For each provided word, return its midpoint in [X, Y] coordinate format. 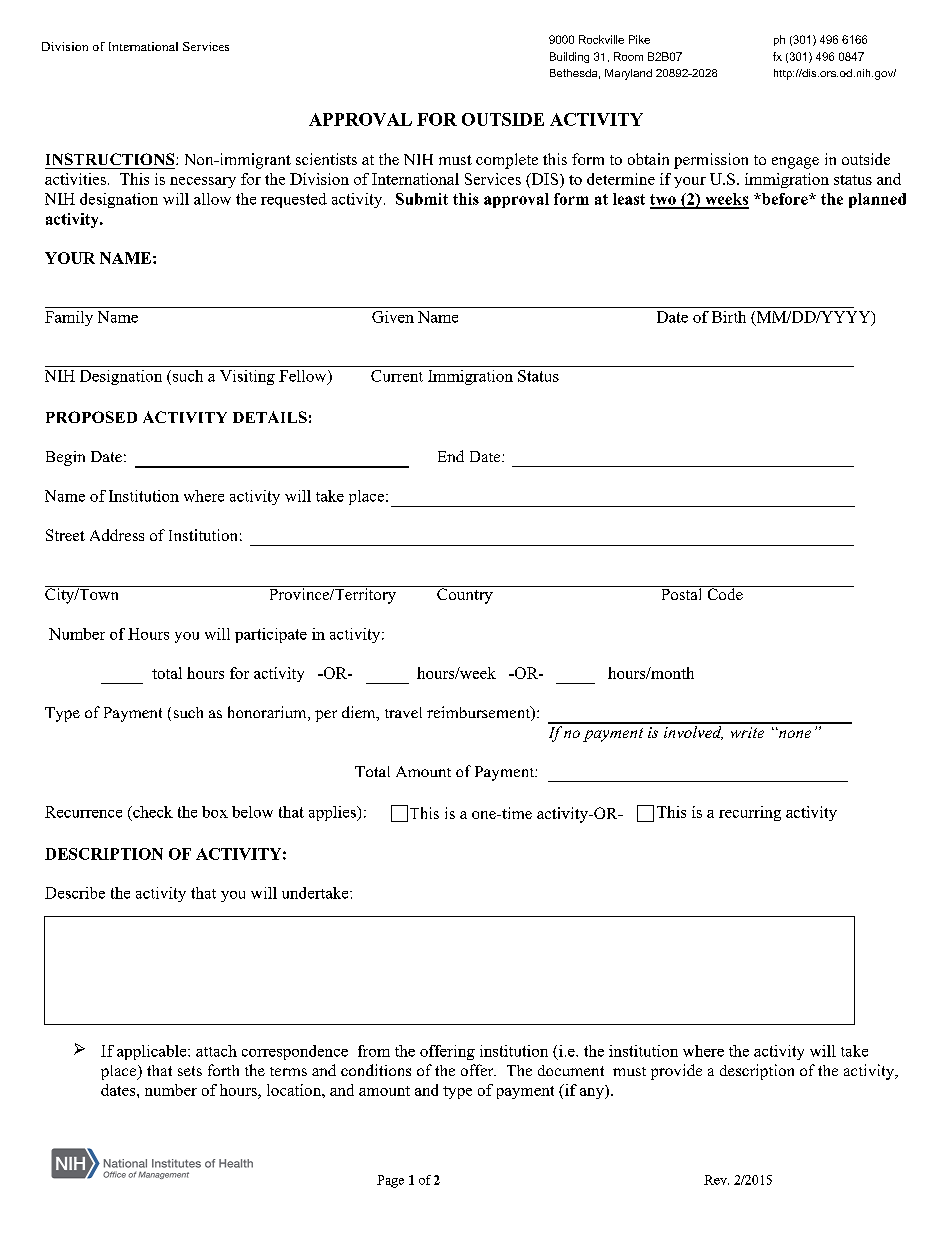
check [152, 812]
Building [569, 57]
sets [190, 1071]
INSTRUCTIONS [111, 159]
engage [795, 163]
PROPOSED [91, 417]
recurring [750, 813]
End [451, 456]
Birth [729, 317]
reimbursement [480, 713]
